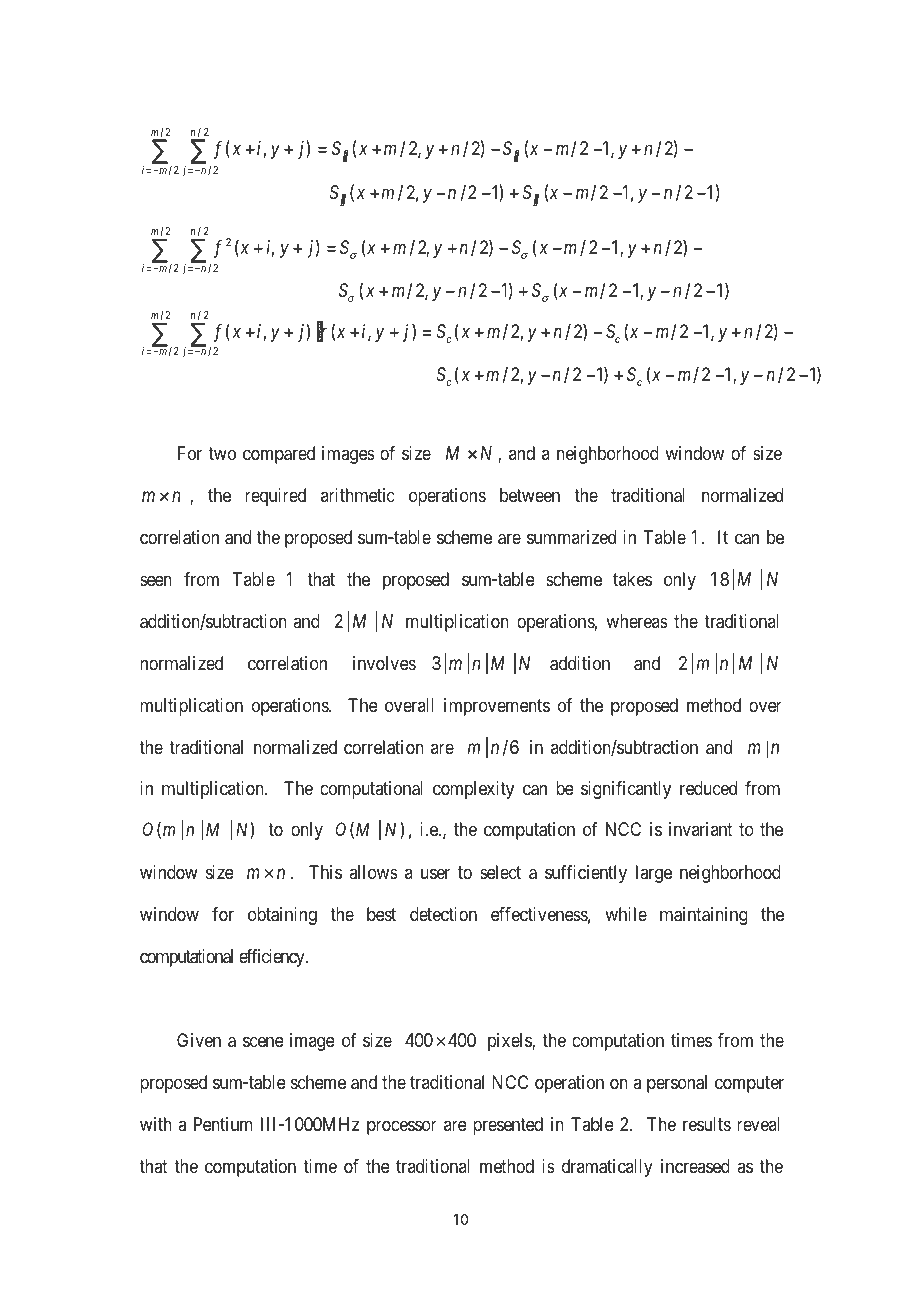 This screenshot has width=924, height=1307. I want to click on Pentium, so click(223, 1124).
